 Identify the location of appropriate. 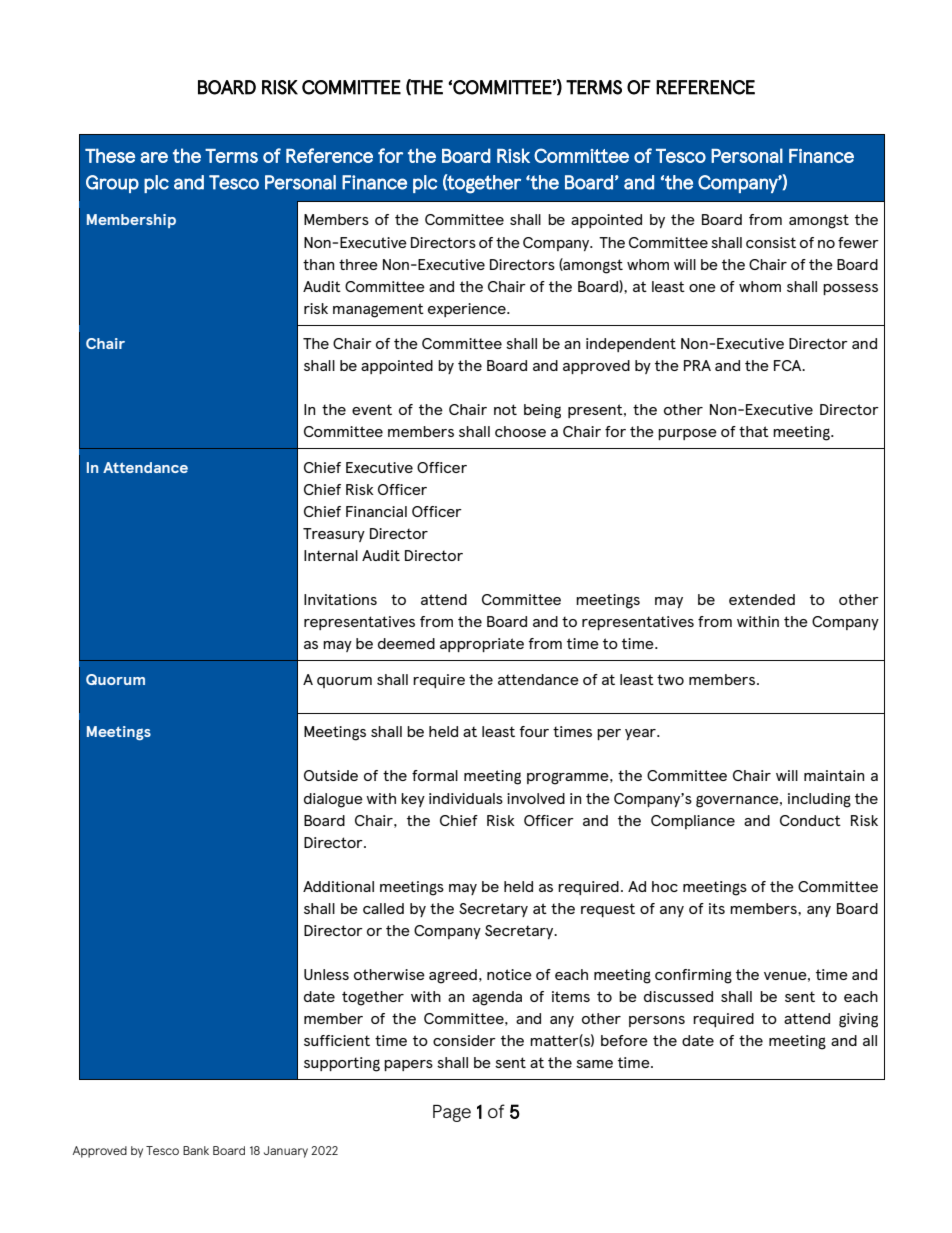
(482, 645).
